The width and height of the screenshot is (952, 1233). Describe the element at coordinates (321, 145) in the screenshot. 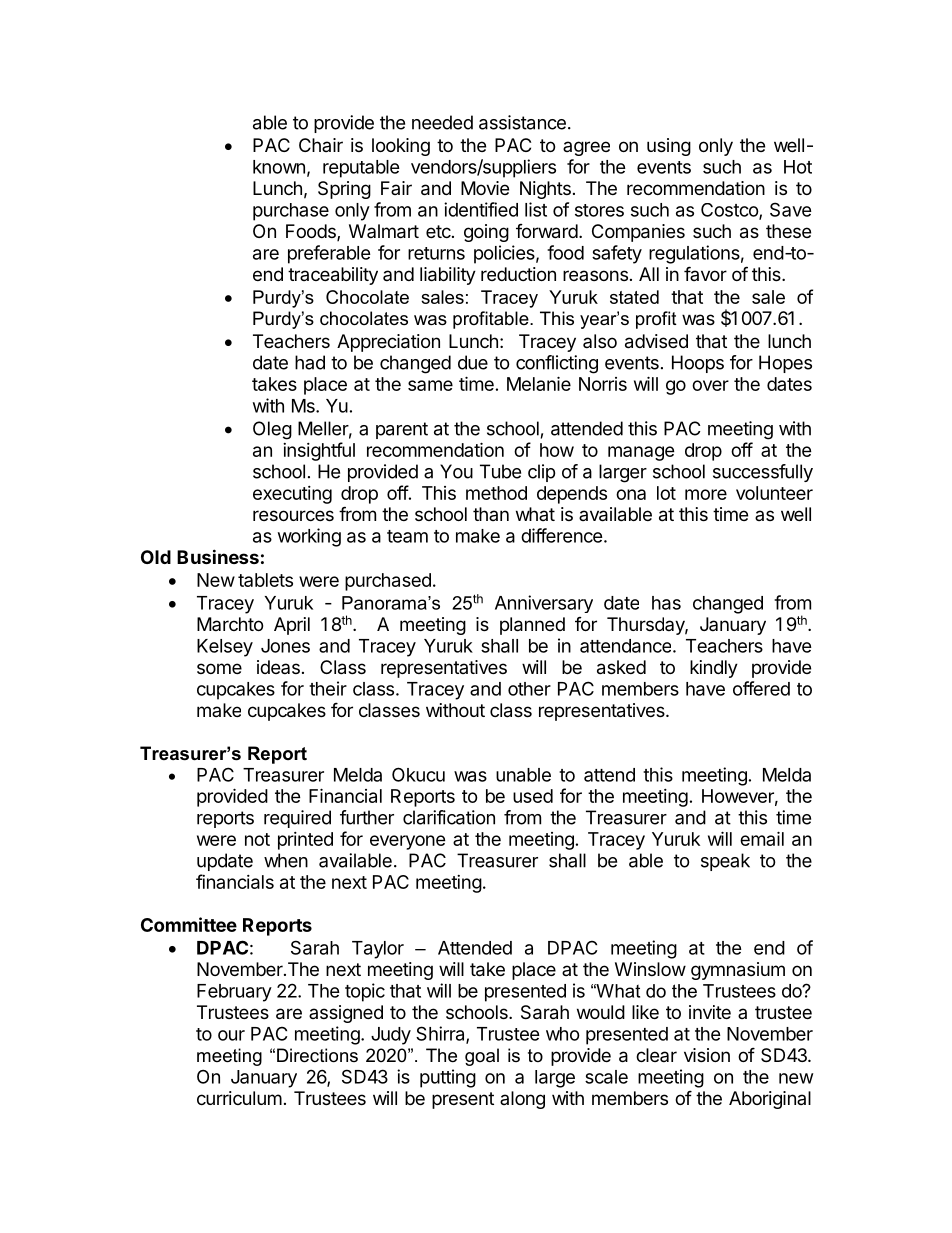

I see `Chair` at that location.
